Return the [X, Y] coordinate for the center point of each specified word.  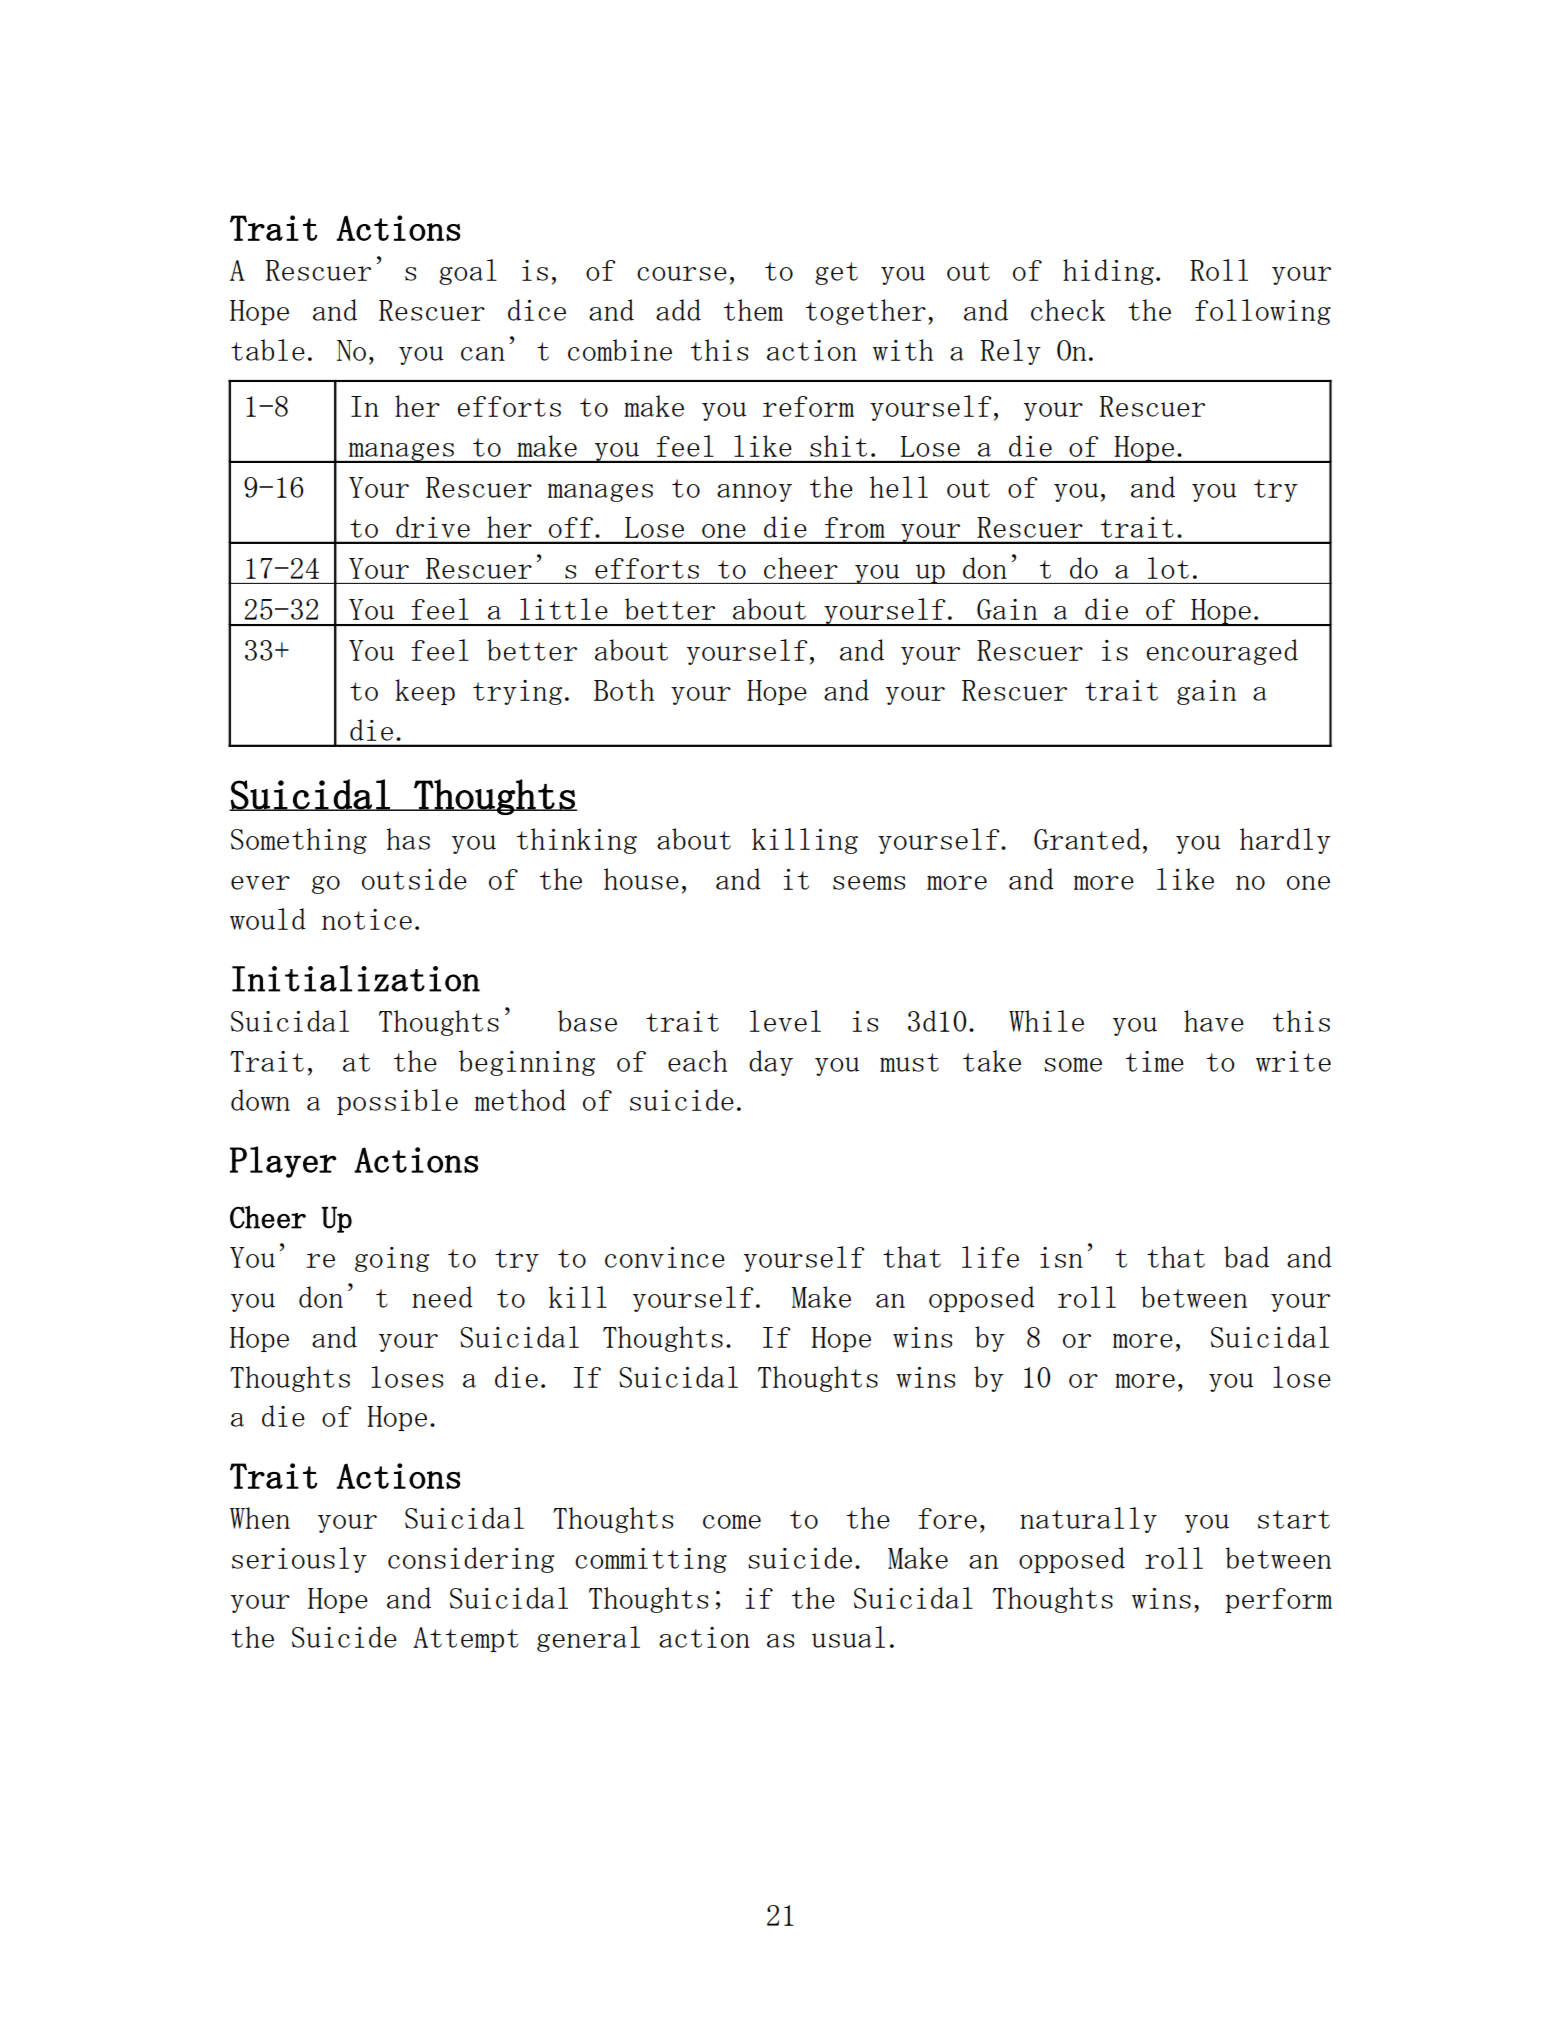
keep [425, 692]
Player [283, 1162]
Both [624, 690]
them [753, 310]
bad [1246, 1257]
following [1263, 312]
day [771, 1063]
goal [468, 272]
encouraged [1222, 652]
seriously [299, 1560]
